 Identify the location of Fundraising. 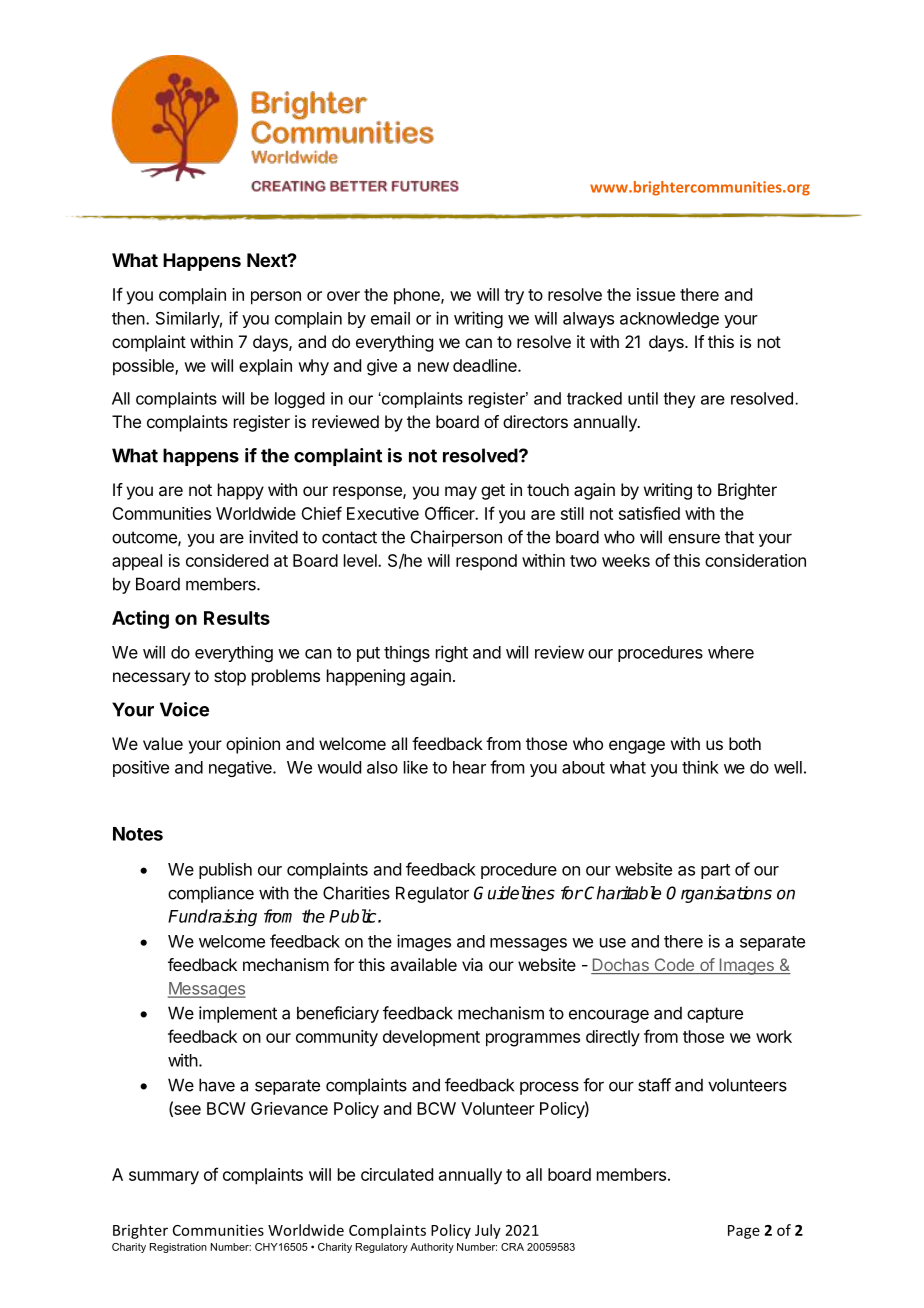
(212, 917).
